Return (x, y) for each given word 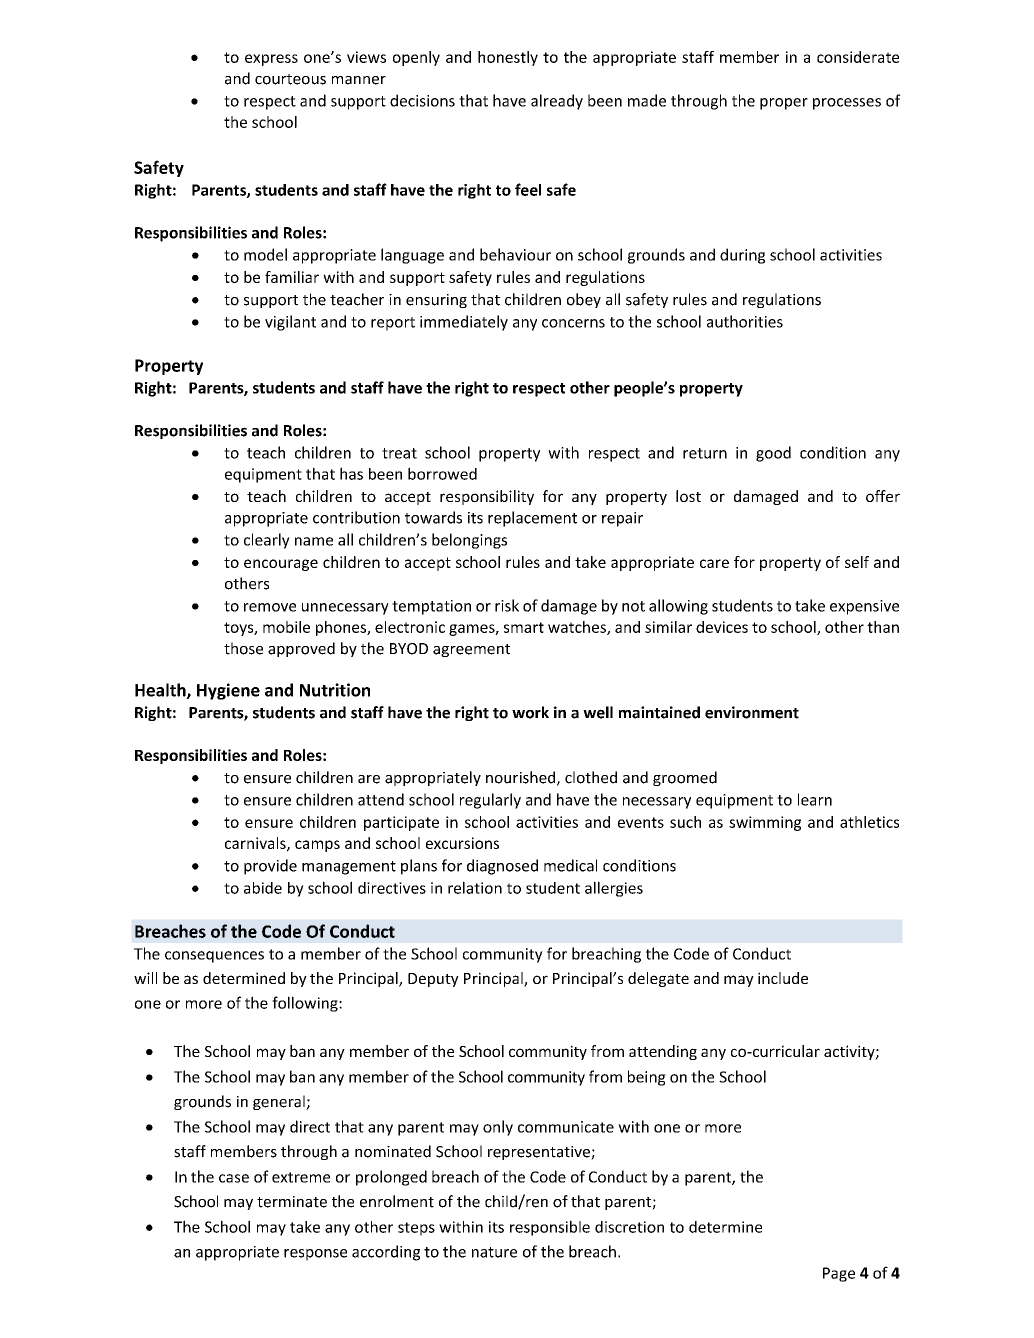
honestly (508, 58)
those (243, 648)
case (234, 1178)
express (271, 60)
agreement (471, 650)
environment (752, 712)
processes (847, 104)
